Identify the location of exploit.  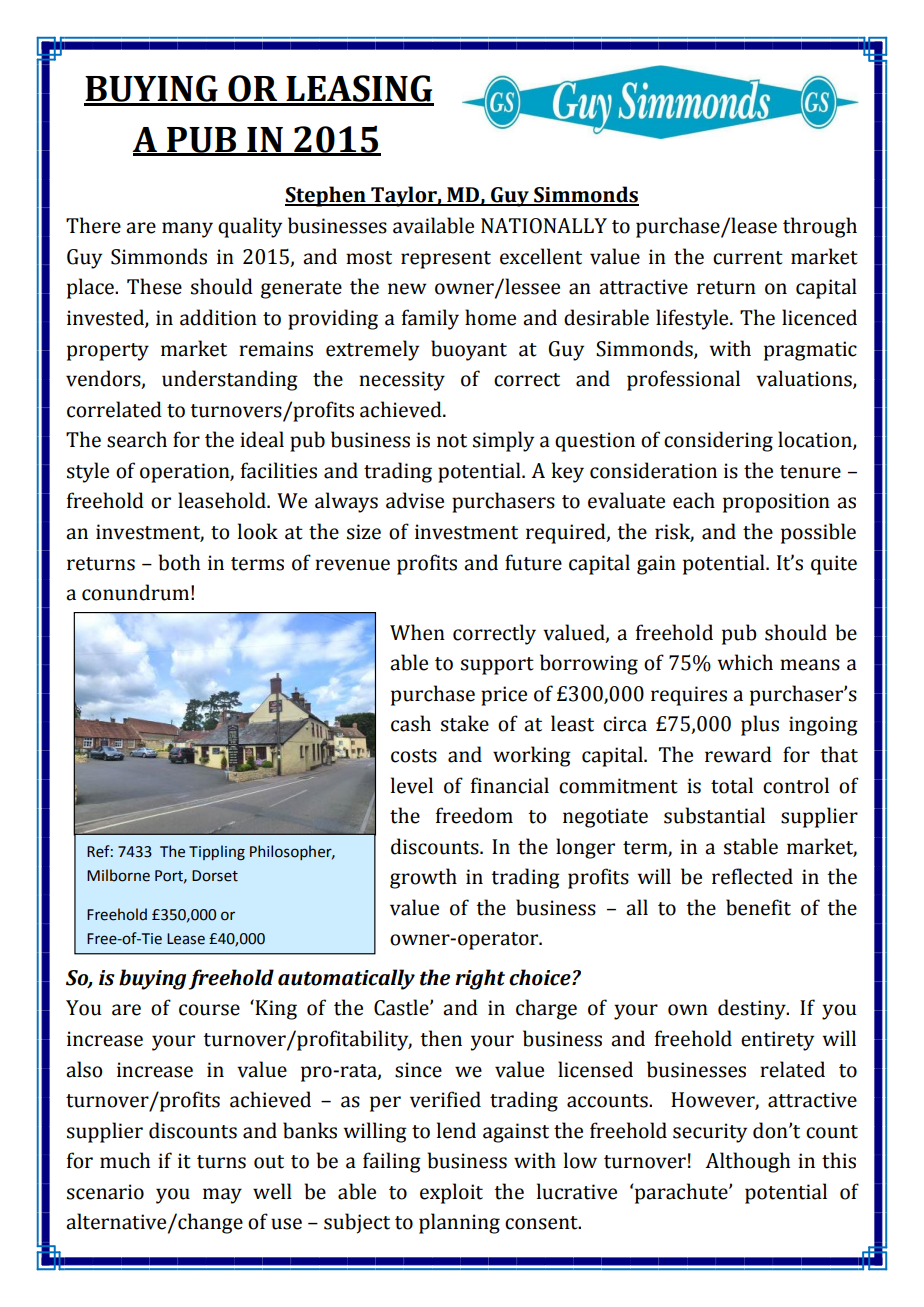
(451, 1193).
